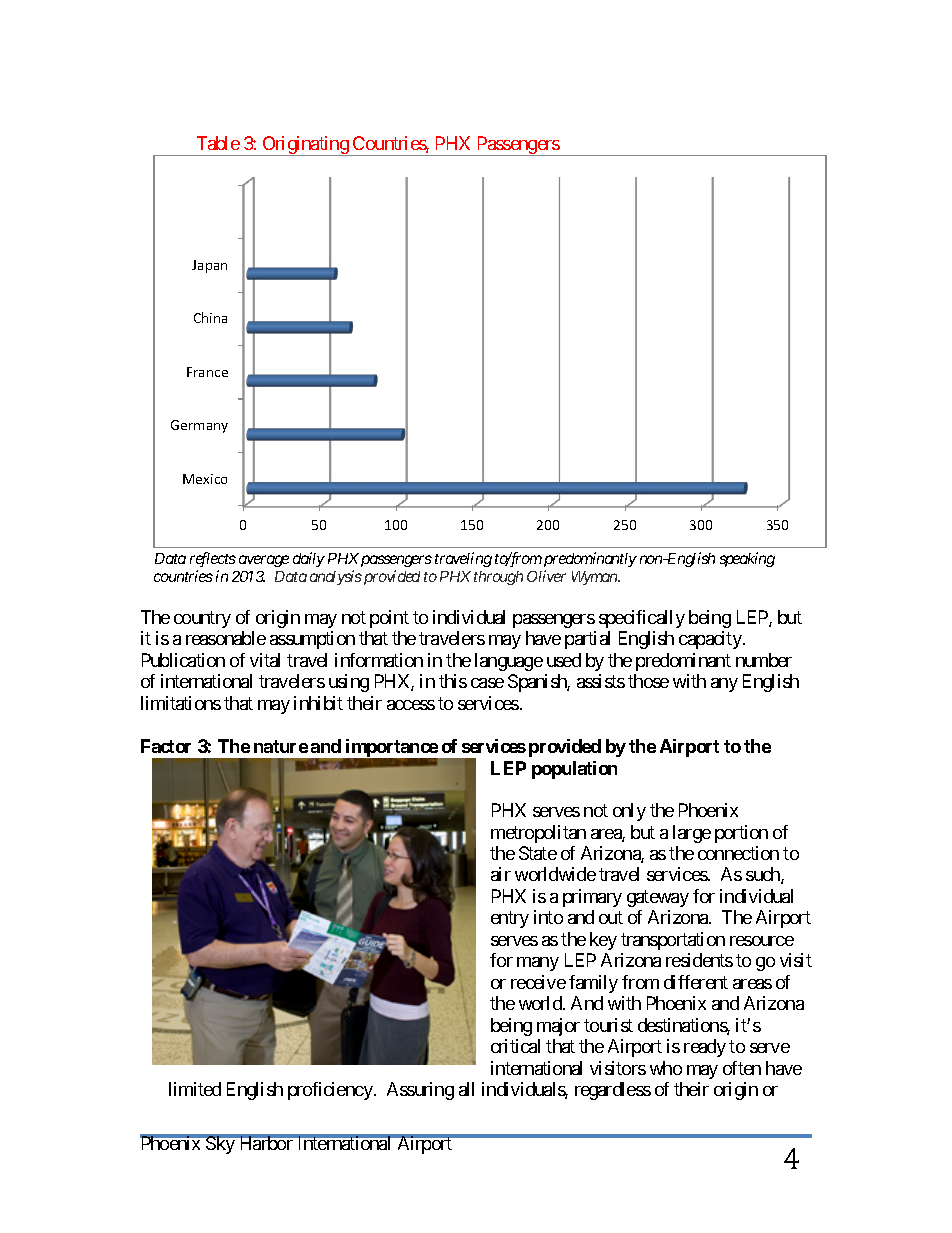 This screenshot has width=952, height=1233. I want to click on reflects, so click(213, 559).
